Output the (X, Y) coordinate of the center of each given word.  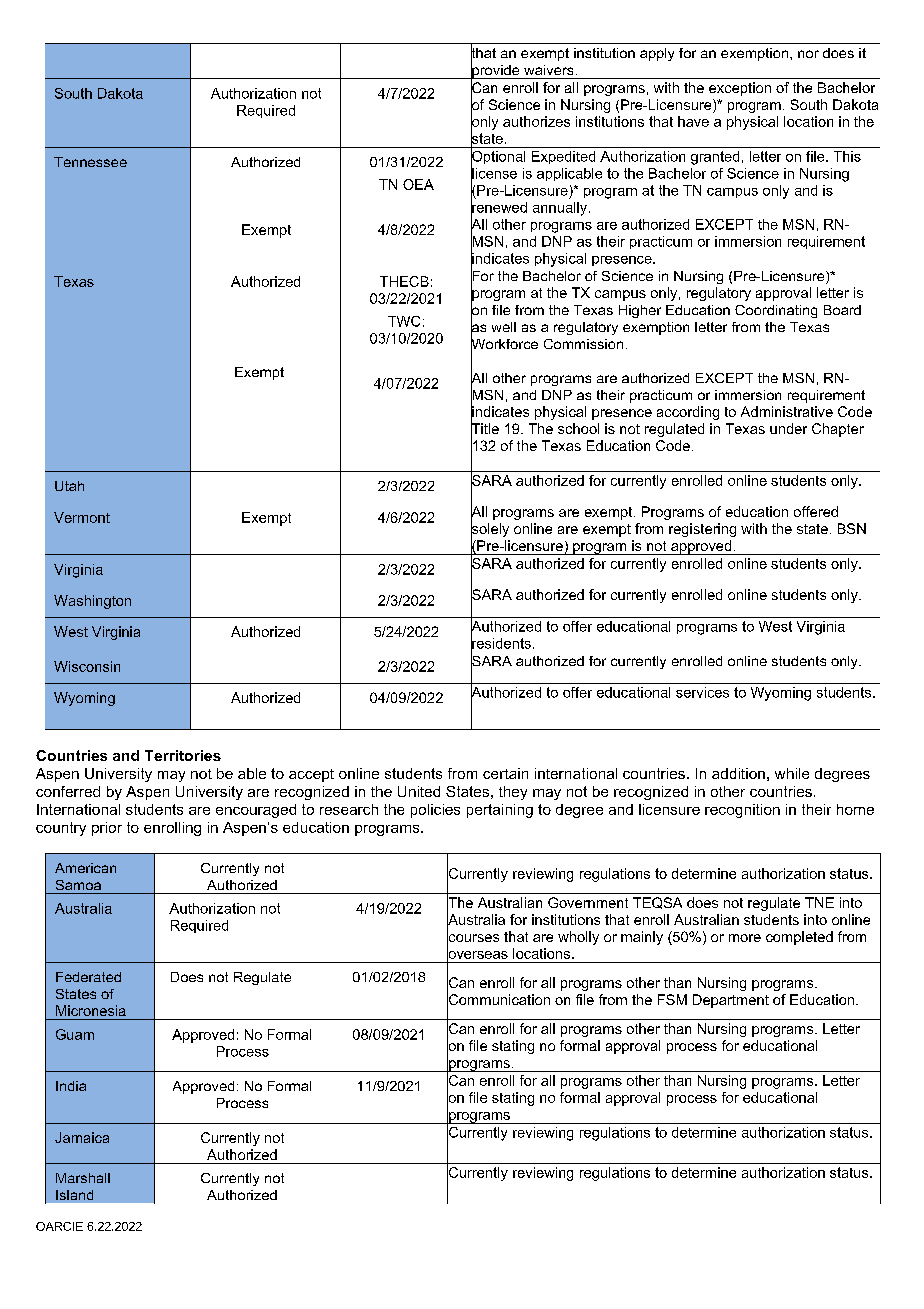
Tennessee (90, 162)
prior (107, 829)
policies (435, 811)
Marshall (83, 1178)
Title (485, 429)
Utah (69, 486)
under (788, 428)
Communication (498, 1000)
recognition (742, 811)
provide (496, 71)
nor (808, 54)
